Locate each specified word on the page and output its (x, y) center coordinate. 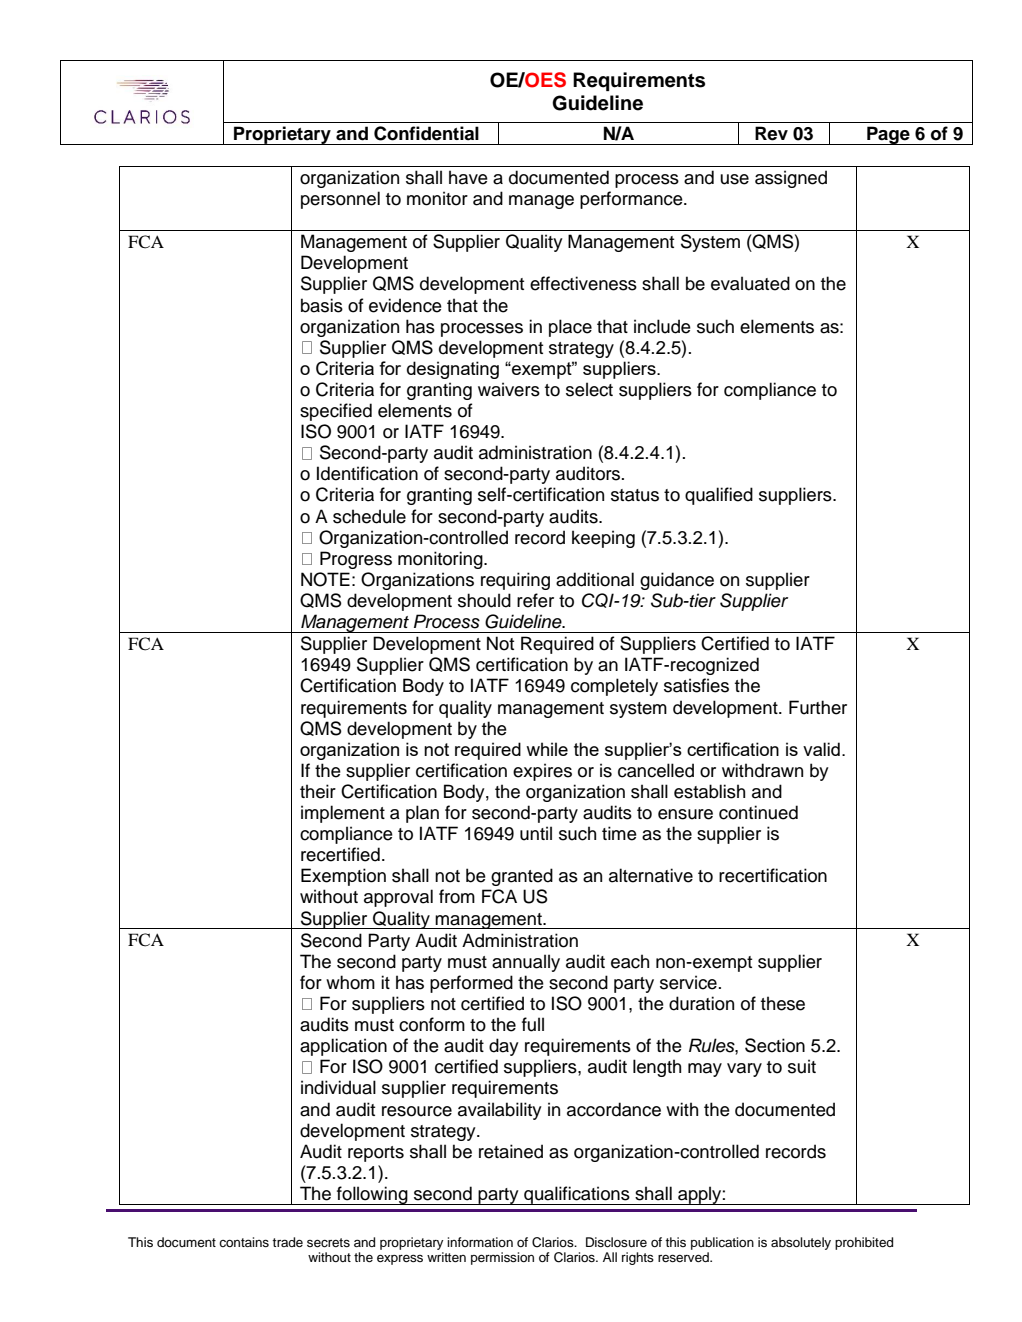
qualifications (577, 1195)
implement (343, 814)
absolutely (801, 1243)
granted (522, 877)
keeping (603, 539)
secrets (328, 1243)
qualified (719, 496)
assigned (791, 179)
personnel (340, 200)
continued (758, 812)
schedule (369, 516)
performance (632, 200)
